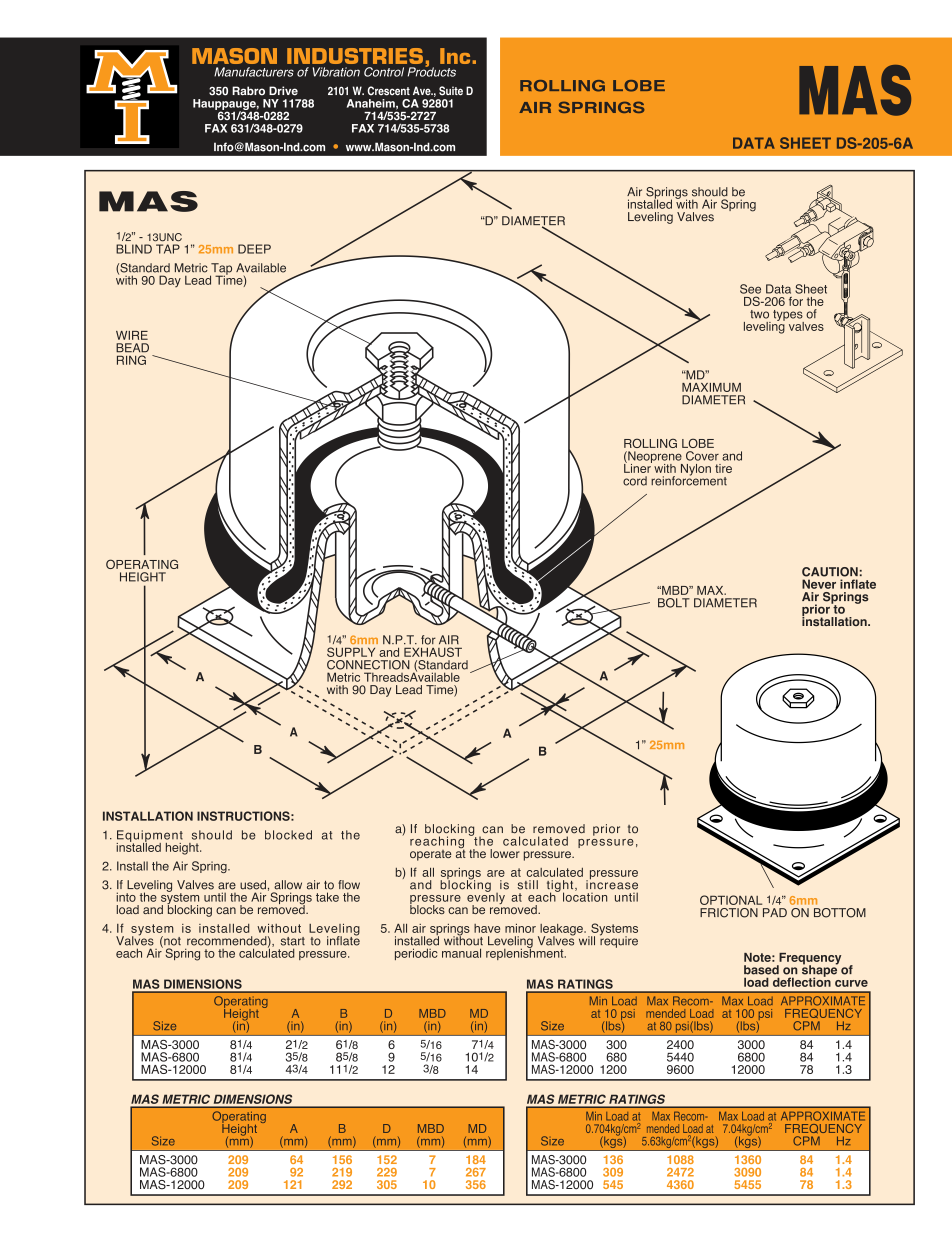 This screenshot has height=1233, width=952. Describe the element at coordinates (254, 249) in the screenshot. I see `DEEP` at that location.
